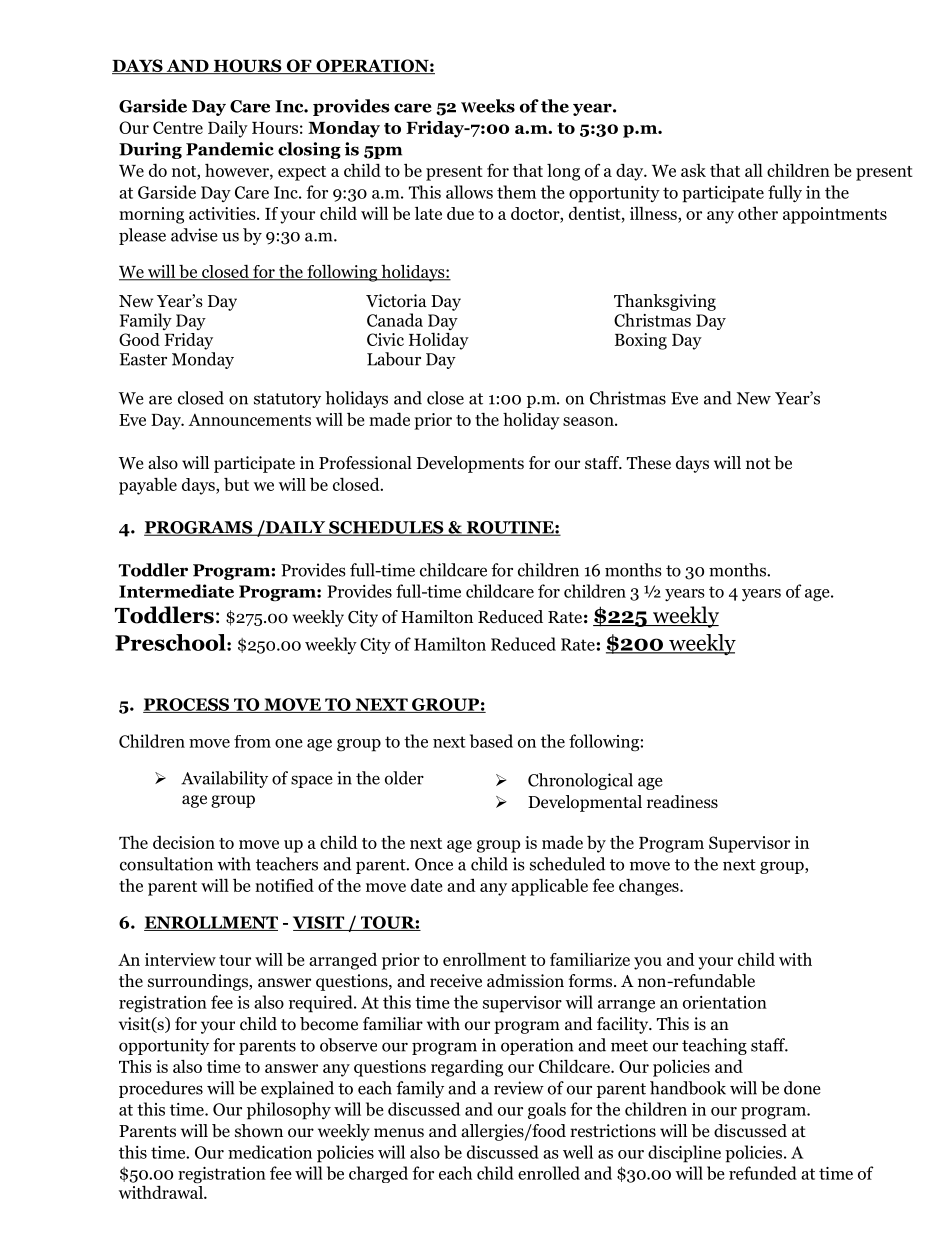 This image has height=1233, width=952. I want to click on shown, so click(259, 1131).
